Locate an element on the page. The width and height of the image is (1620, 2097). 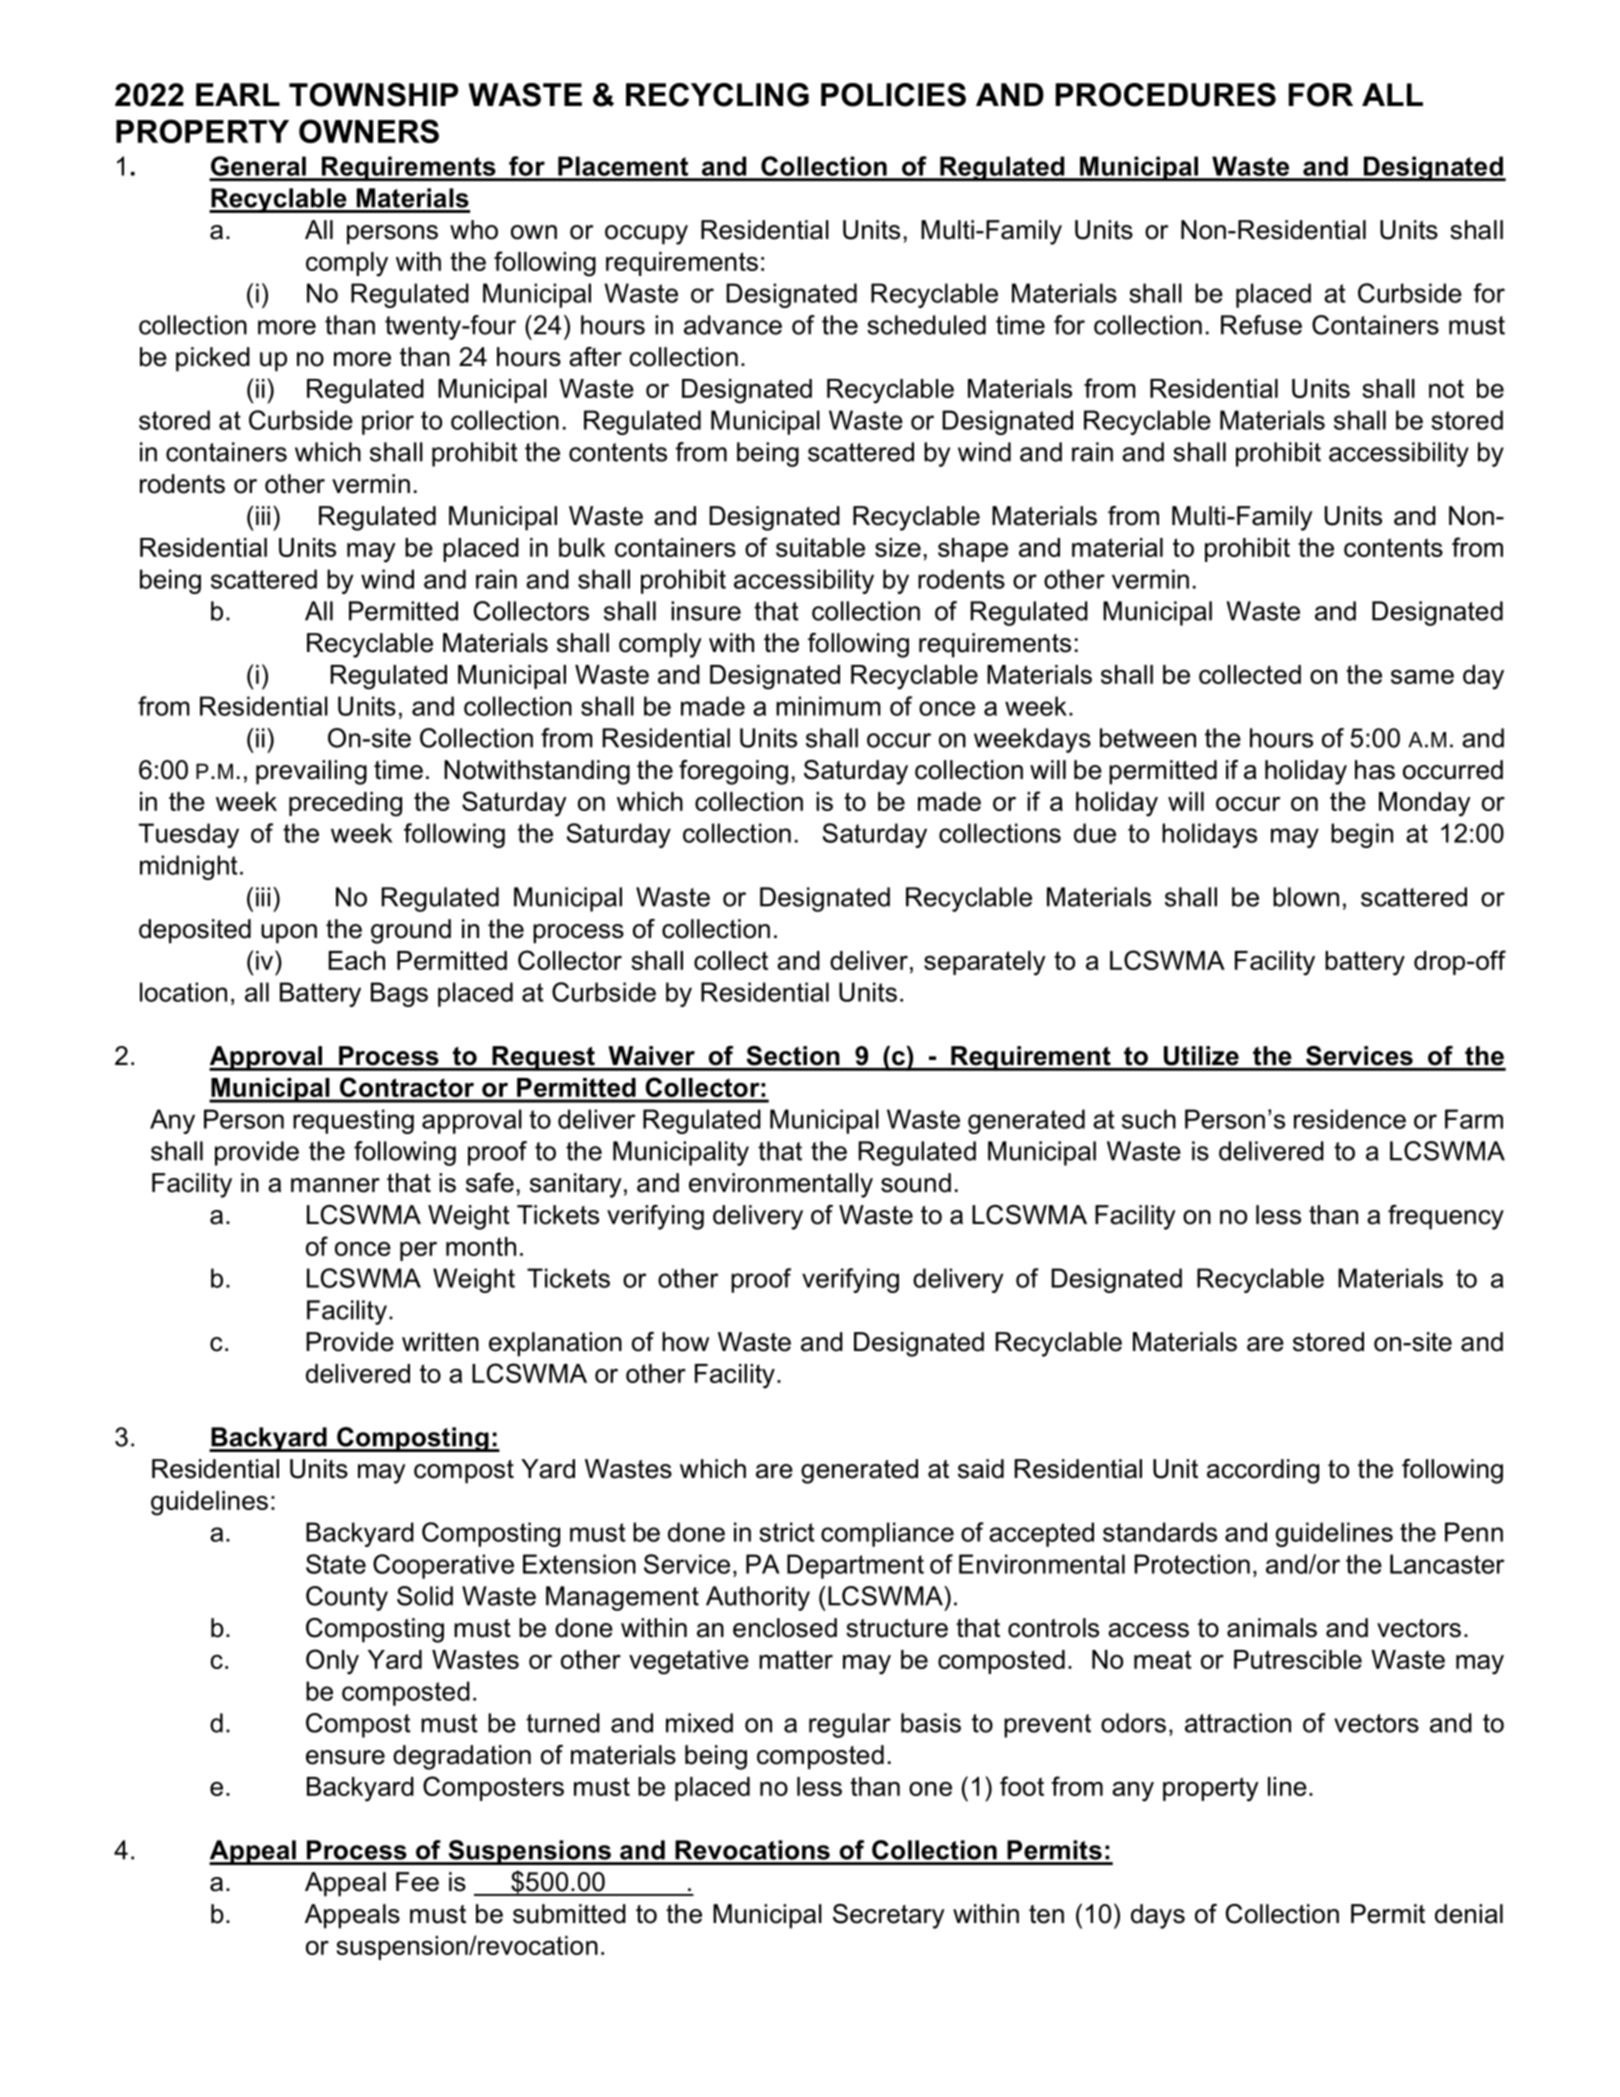
how is located at coordinates (685, 1342).
